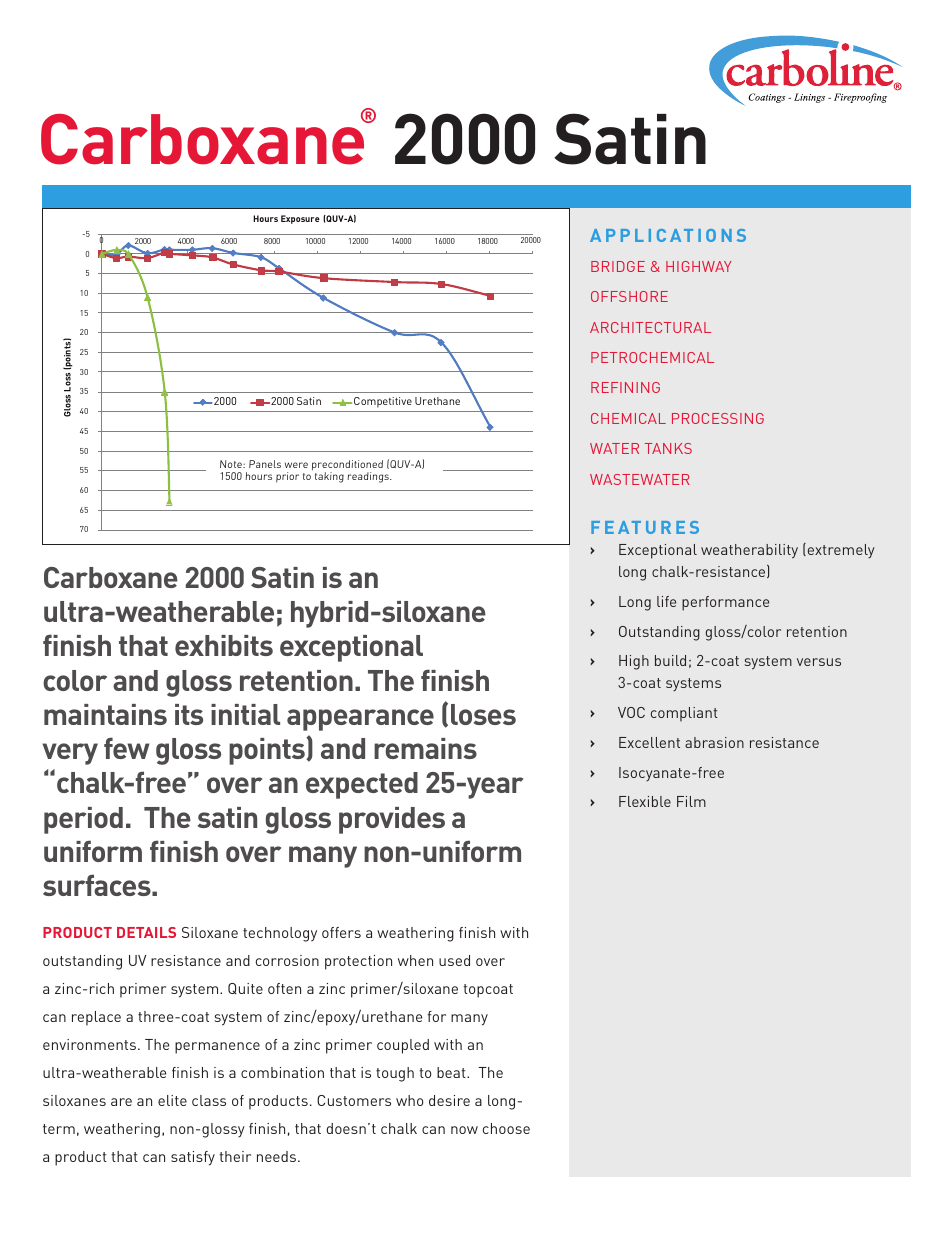  I want to click on exhibits, so click(224, 645).
